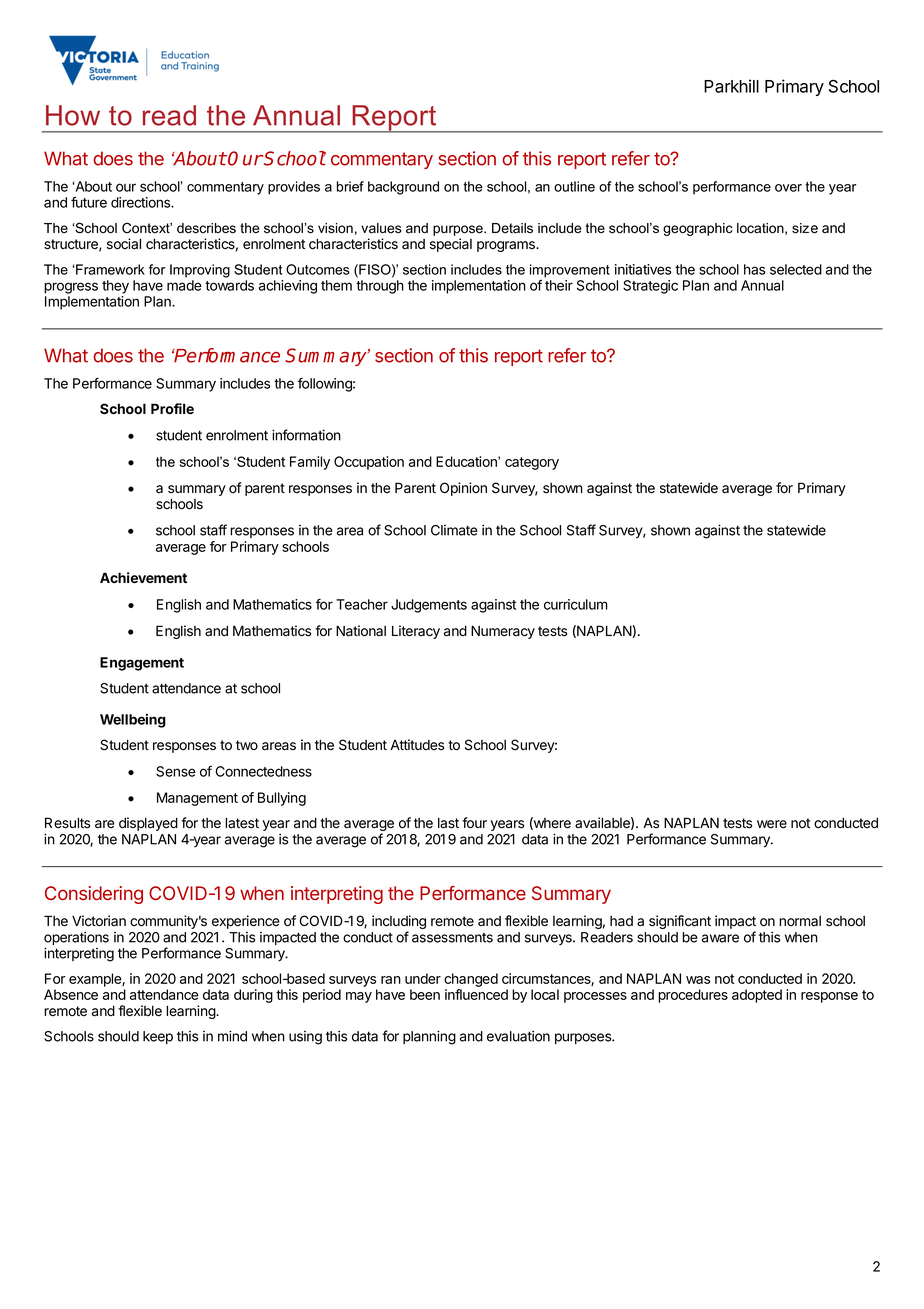 This screenshot has width=924, height=1309. Describe the element at coordinates (143, 577) in the screenshot. I see `Achievement` at that location.
